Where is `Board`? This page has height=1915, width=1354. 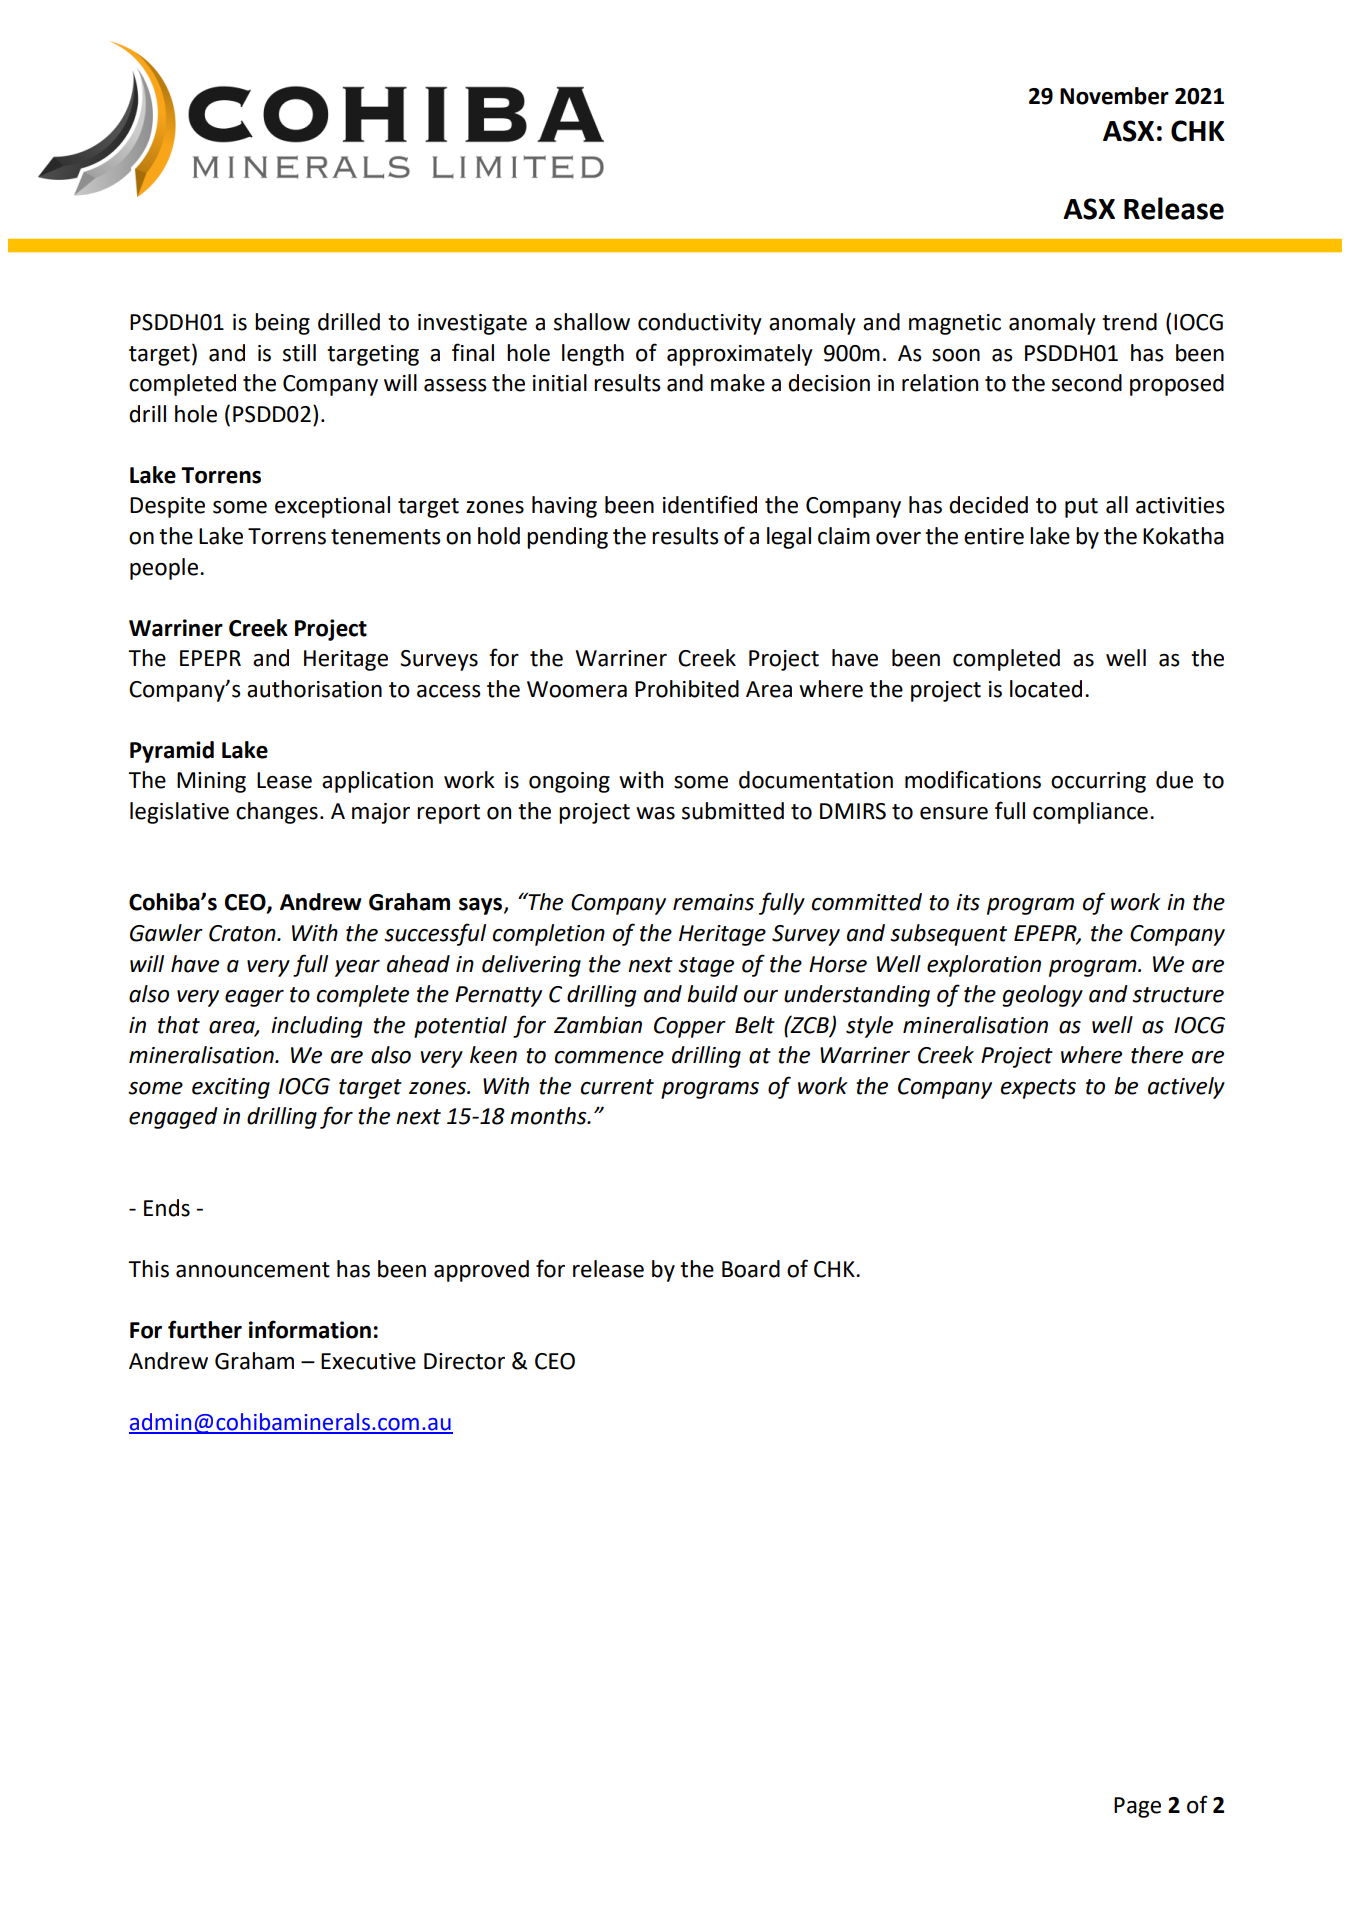
Board is located at coordinates (751, 1269).
